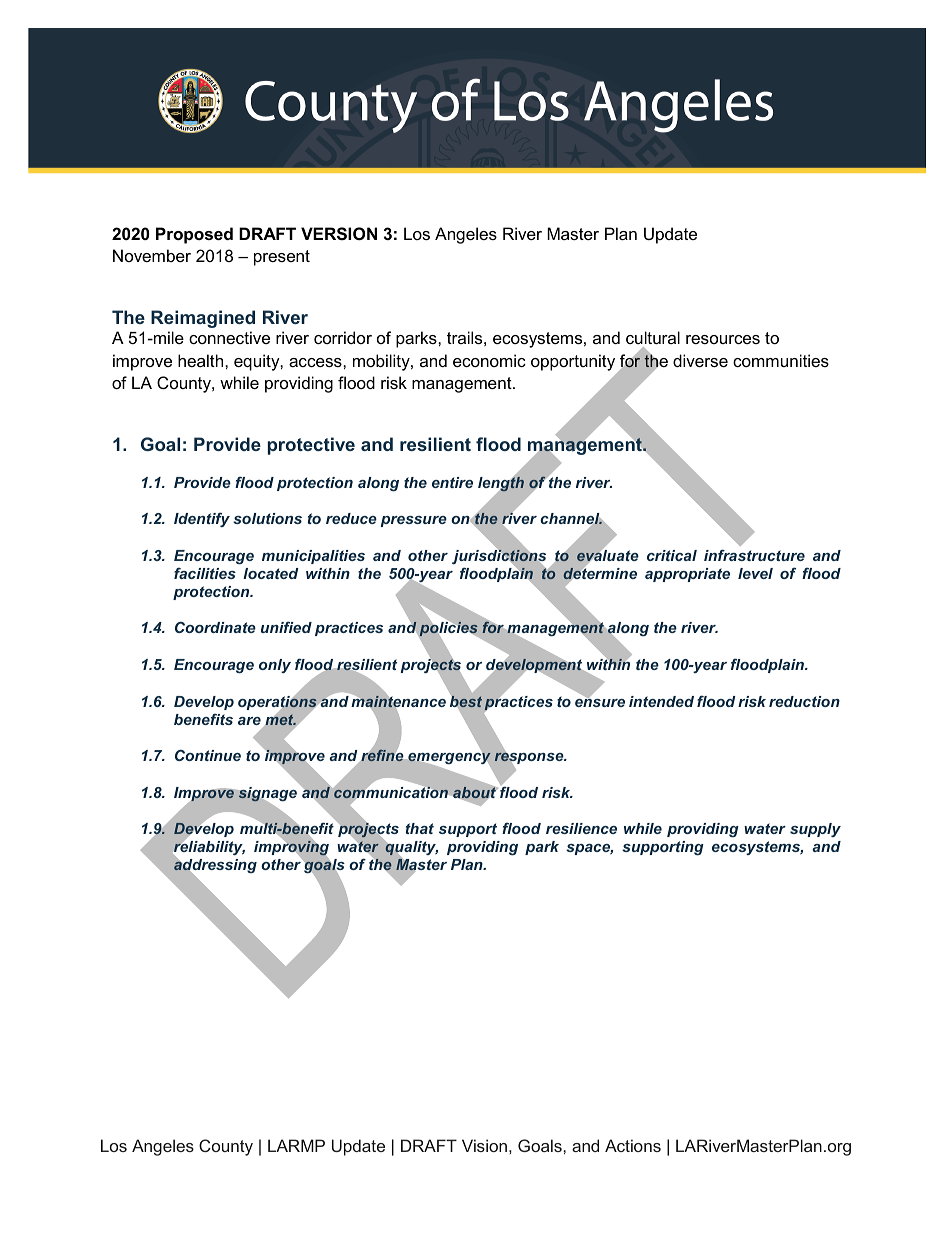  I want to click on Vision, so click(484, 1145).
